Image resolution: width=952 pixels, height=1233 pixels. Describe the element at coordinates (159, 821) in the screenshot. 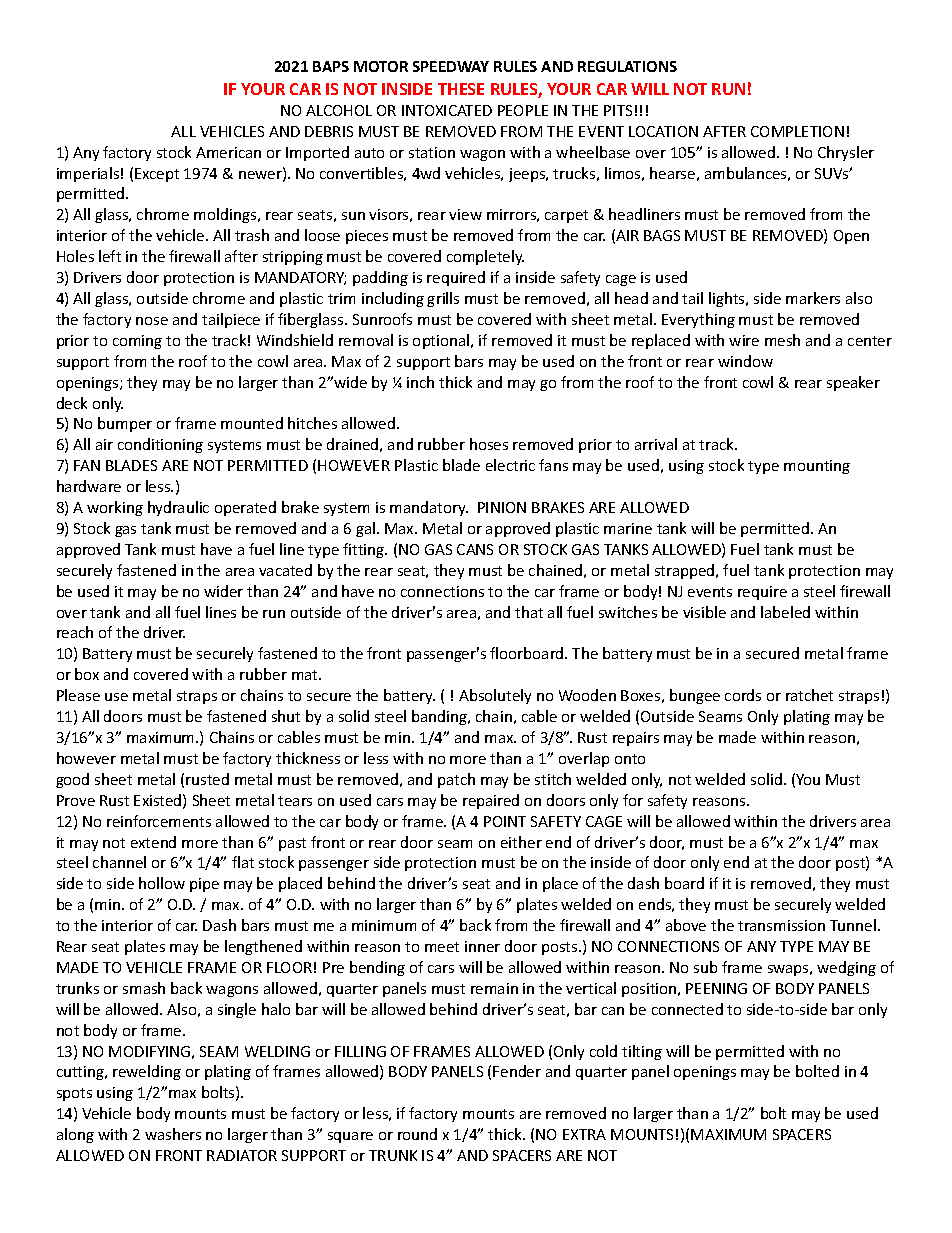

I see `reinforcements` at that location.
